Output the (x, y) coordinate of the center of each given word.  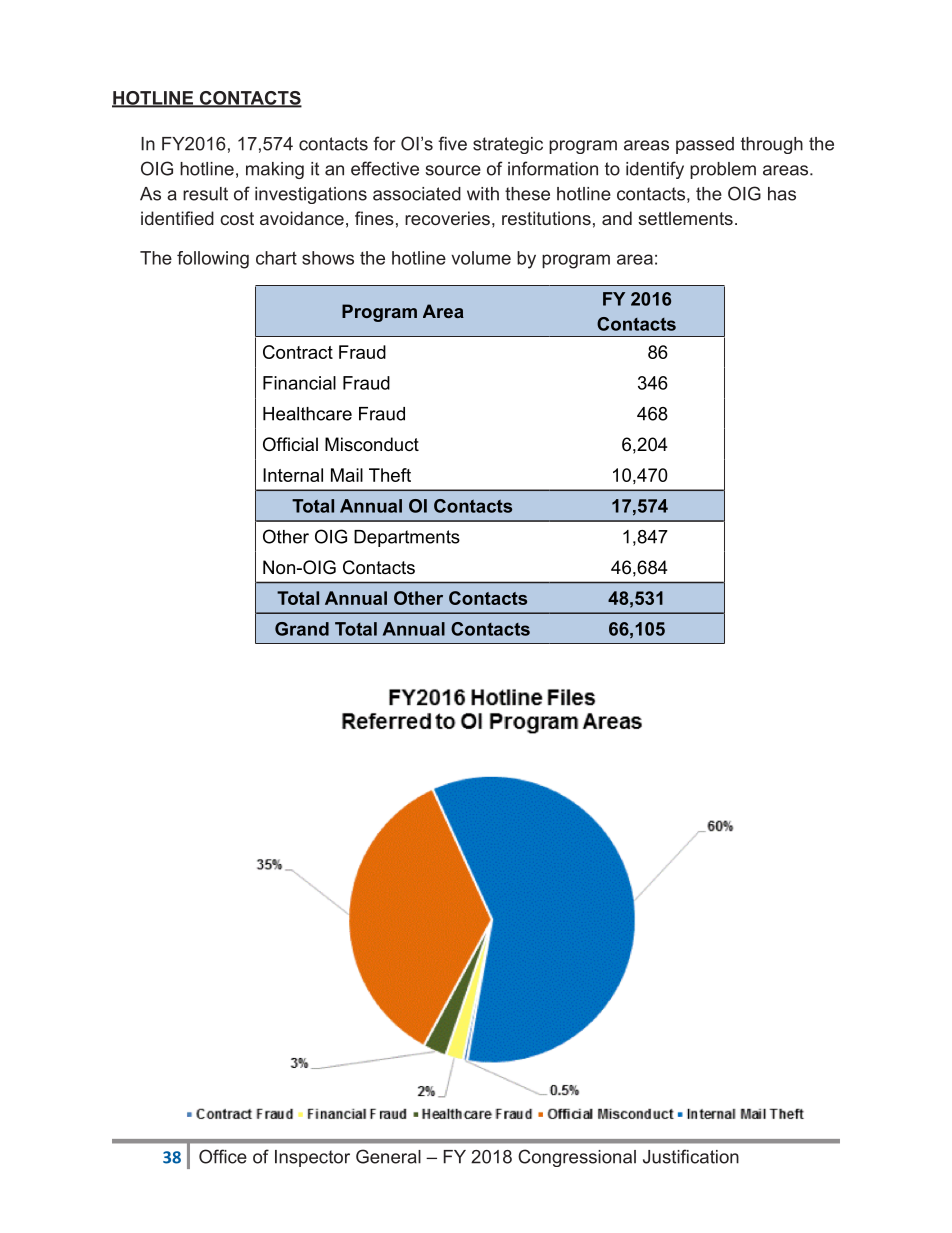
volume (481, 258)
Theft (390, 475)
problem (723, 170)
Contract (298, 352)
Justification (691, 1156)
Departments (407, 538)
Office (223, 1156)
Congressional (577, 1158)
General (388, 1156)
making (275, 170)
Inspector (312, 1158)
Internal (293, 475)
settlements (685, 218)
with (483, 194)
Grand (302, 629)
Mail (347, 475)
